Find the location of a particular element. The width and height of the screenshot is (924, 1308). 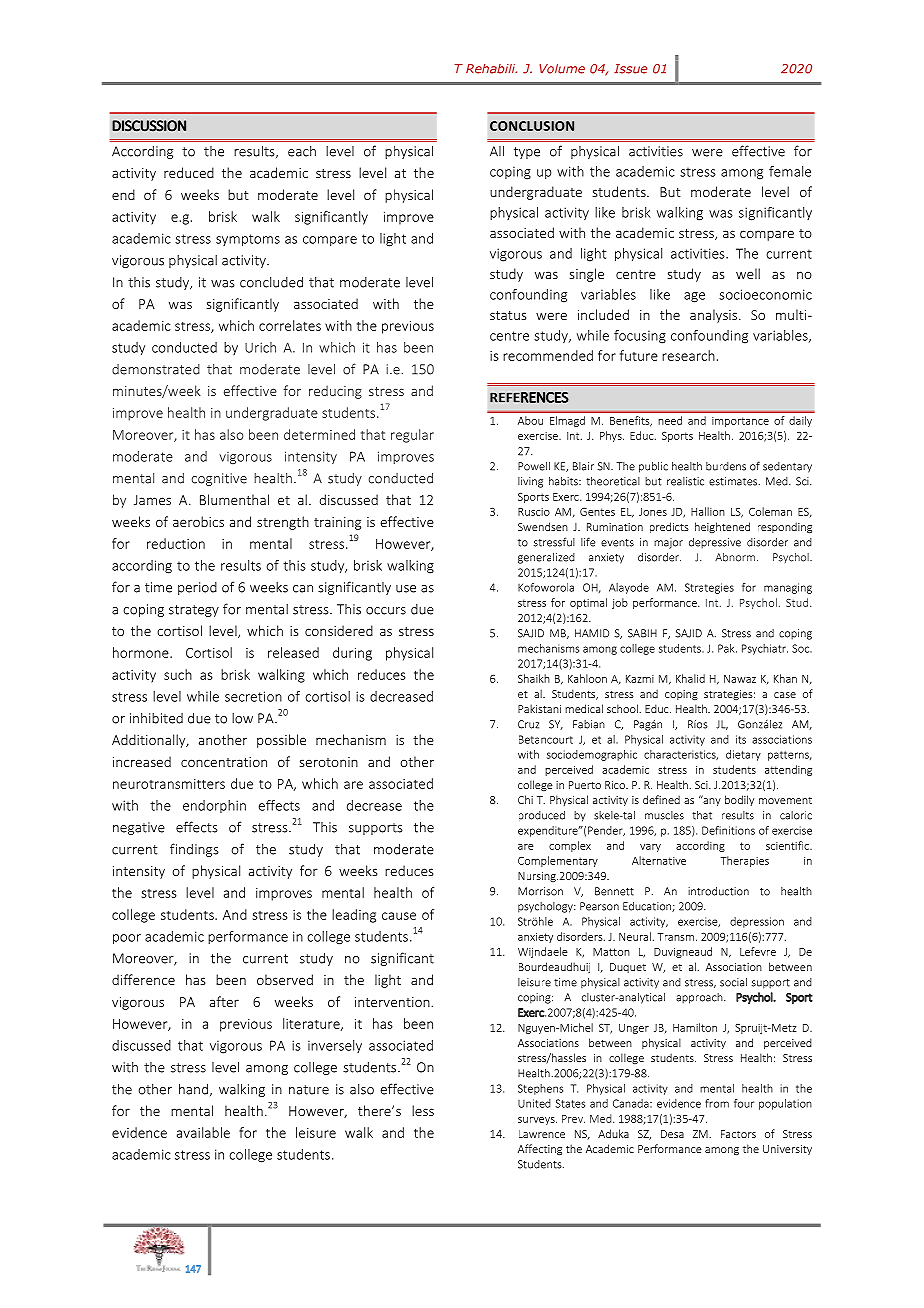

importance is located at coordinates (740, 422).
